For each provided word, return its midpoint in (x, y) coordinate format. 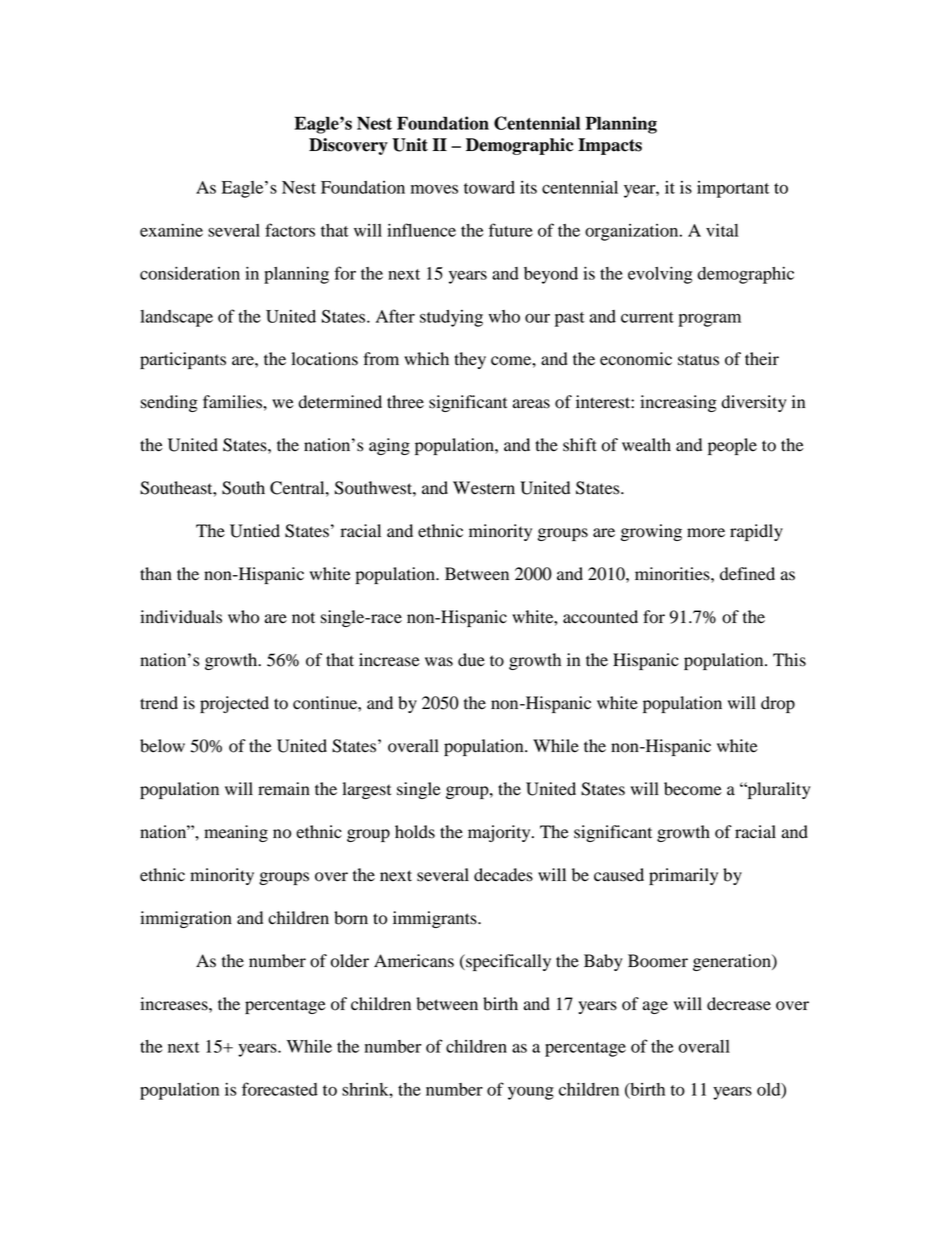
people (732, 446)
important (733, 189)
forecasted (280, 1089)
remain (284, 789)
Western (484, 488)
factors (290, 230)
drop (778, 704)
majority (500, 833)
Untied (255, 531)
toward (489, 187)
